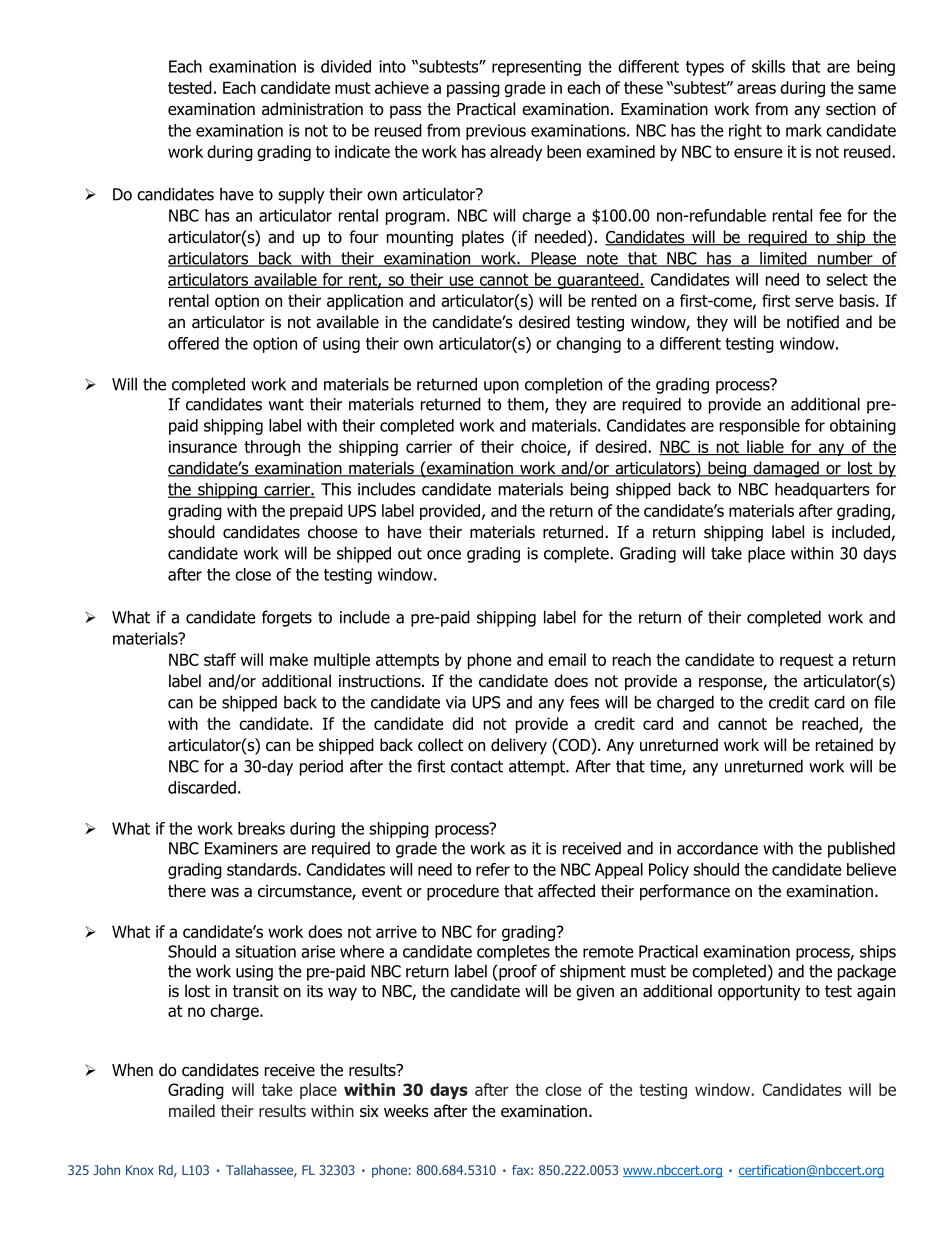  What do you see at coordinates (496, 132) in the document?
I see `previous` at bounding box center [496, 132].
